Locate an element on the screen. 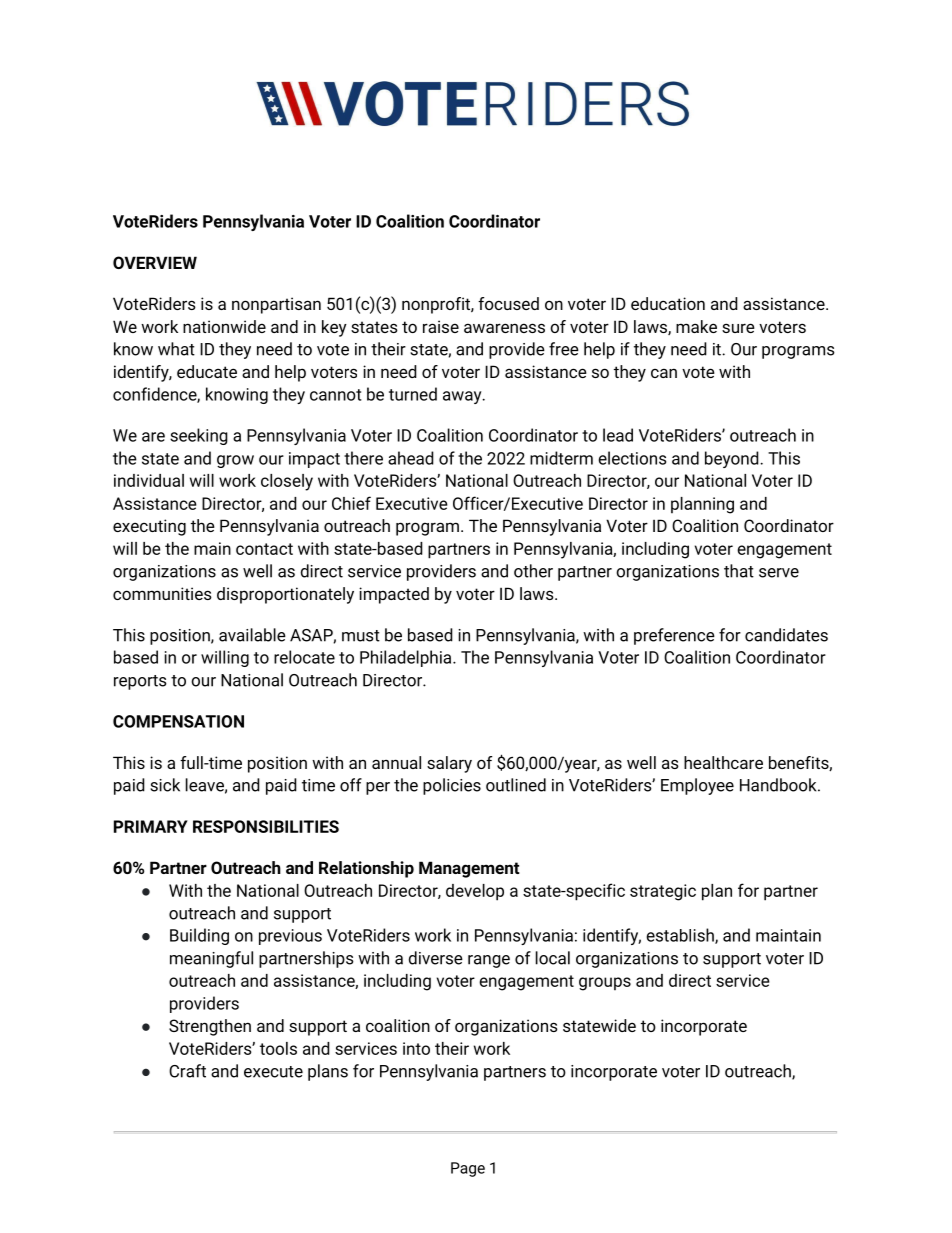 This screenshot has height=1233, width=952. RESPONSIBILITIES is located at coordinates (266, 826).
